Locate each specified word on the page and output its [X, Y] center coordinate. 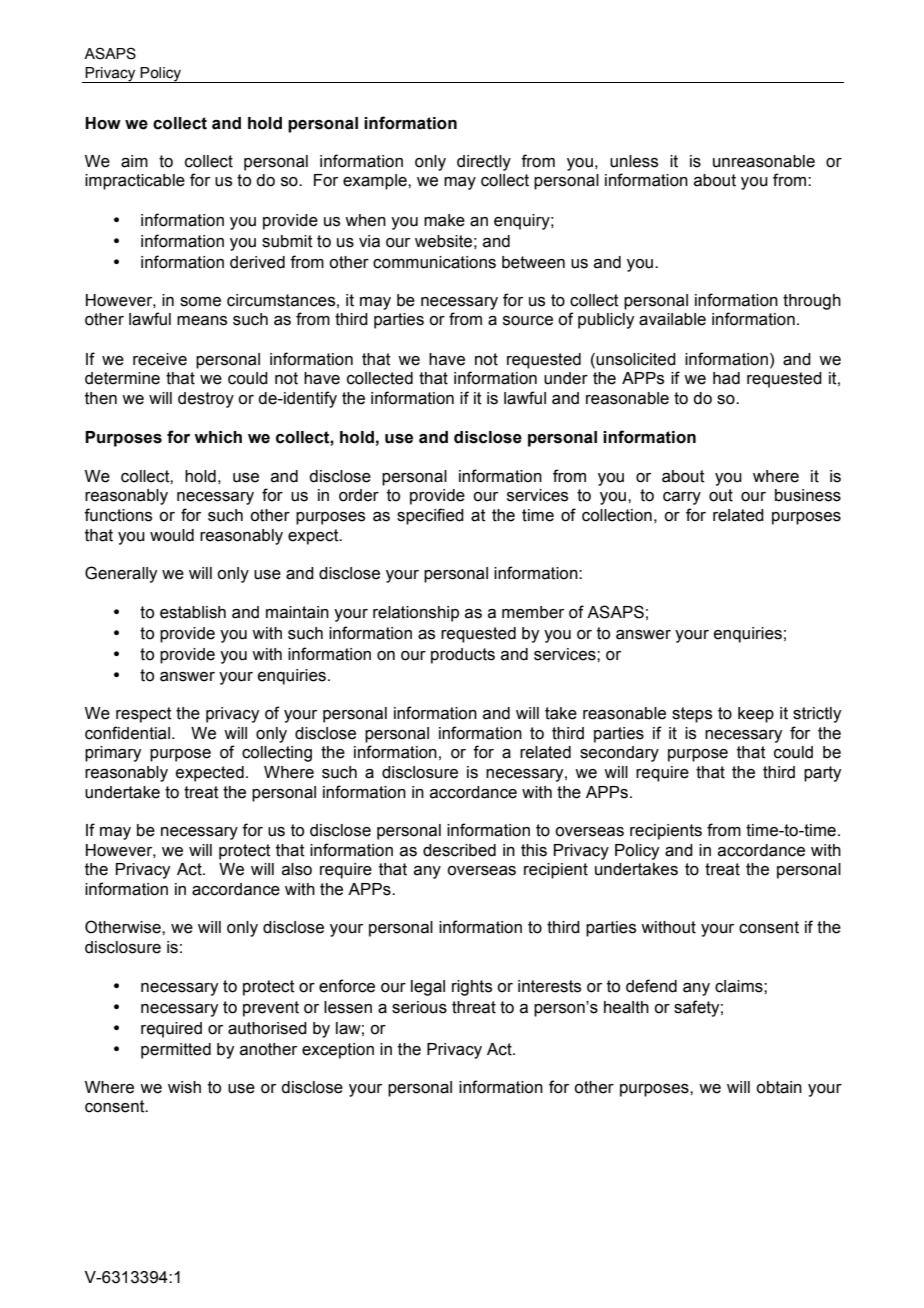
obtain [779, 1087]
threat [474, 1007]
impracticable [135, 182]
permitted [176, 1051]
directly [484, 163]
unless [634, 161]
